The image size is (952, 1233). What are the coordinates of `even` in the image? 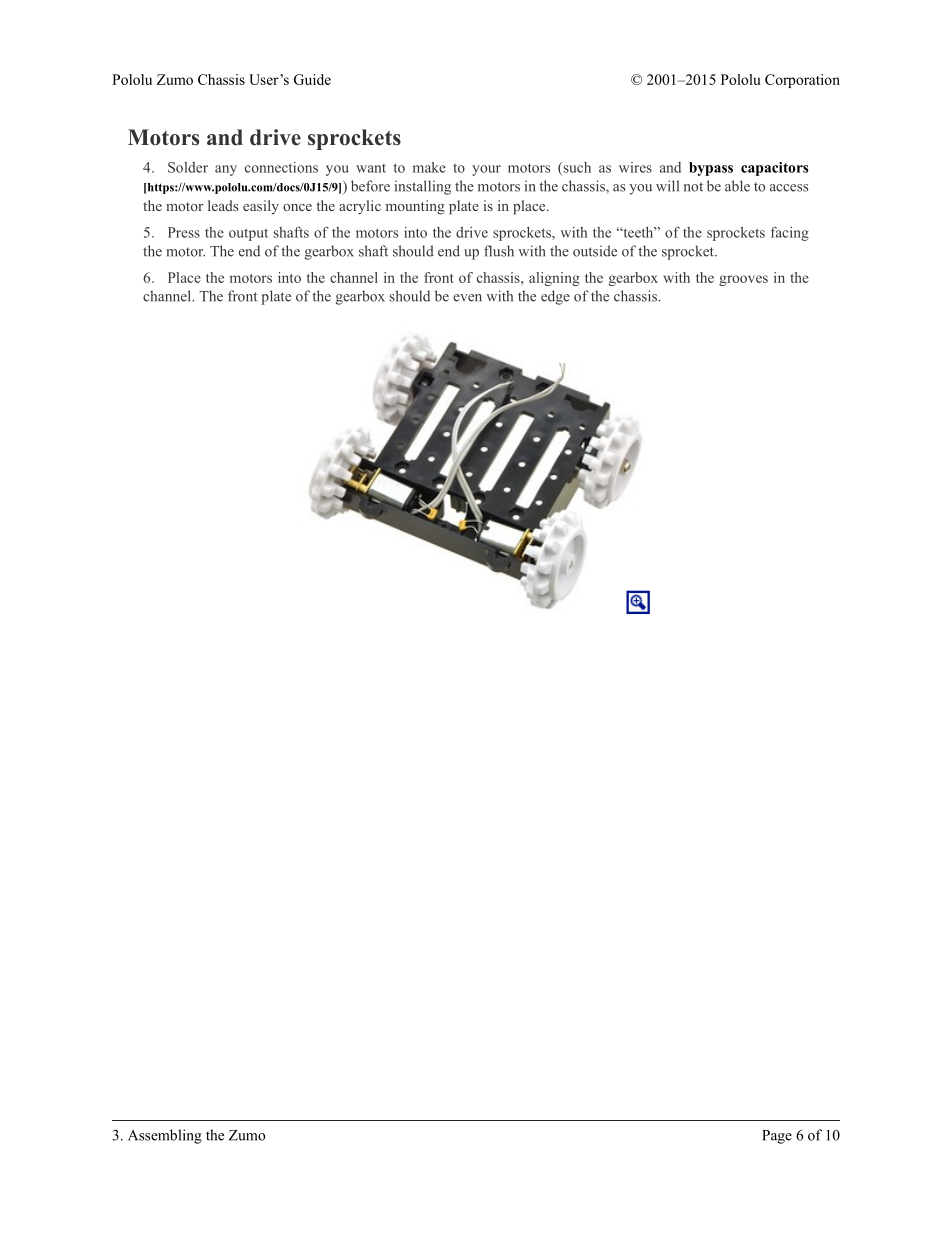 It's located at (467, 298).
